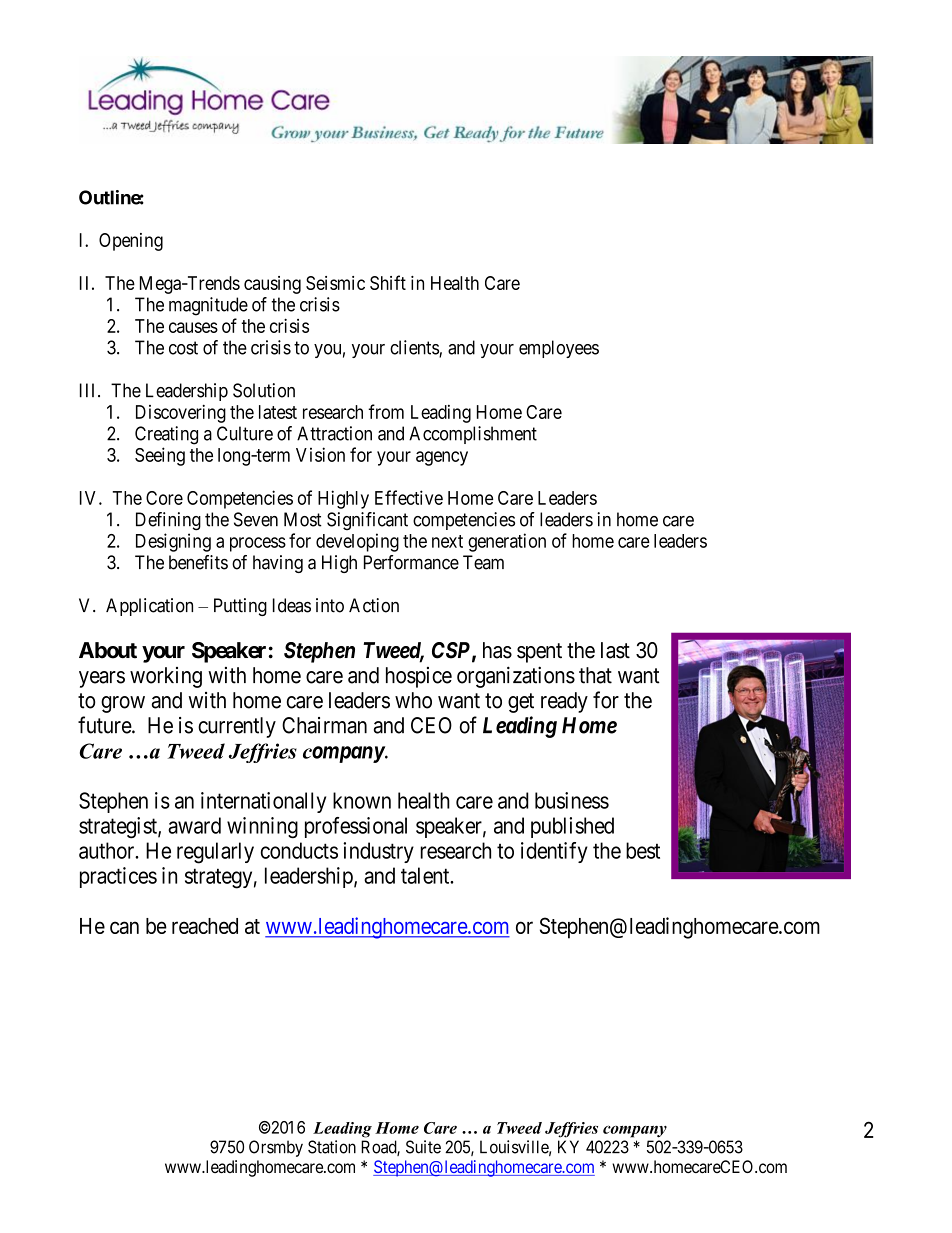 The width and height of the screenshot is (952, 1233). Describe the element at coordinates (554, 852) in the screenshot. I see `identify` at that location.
